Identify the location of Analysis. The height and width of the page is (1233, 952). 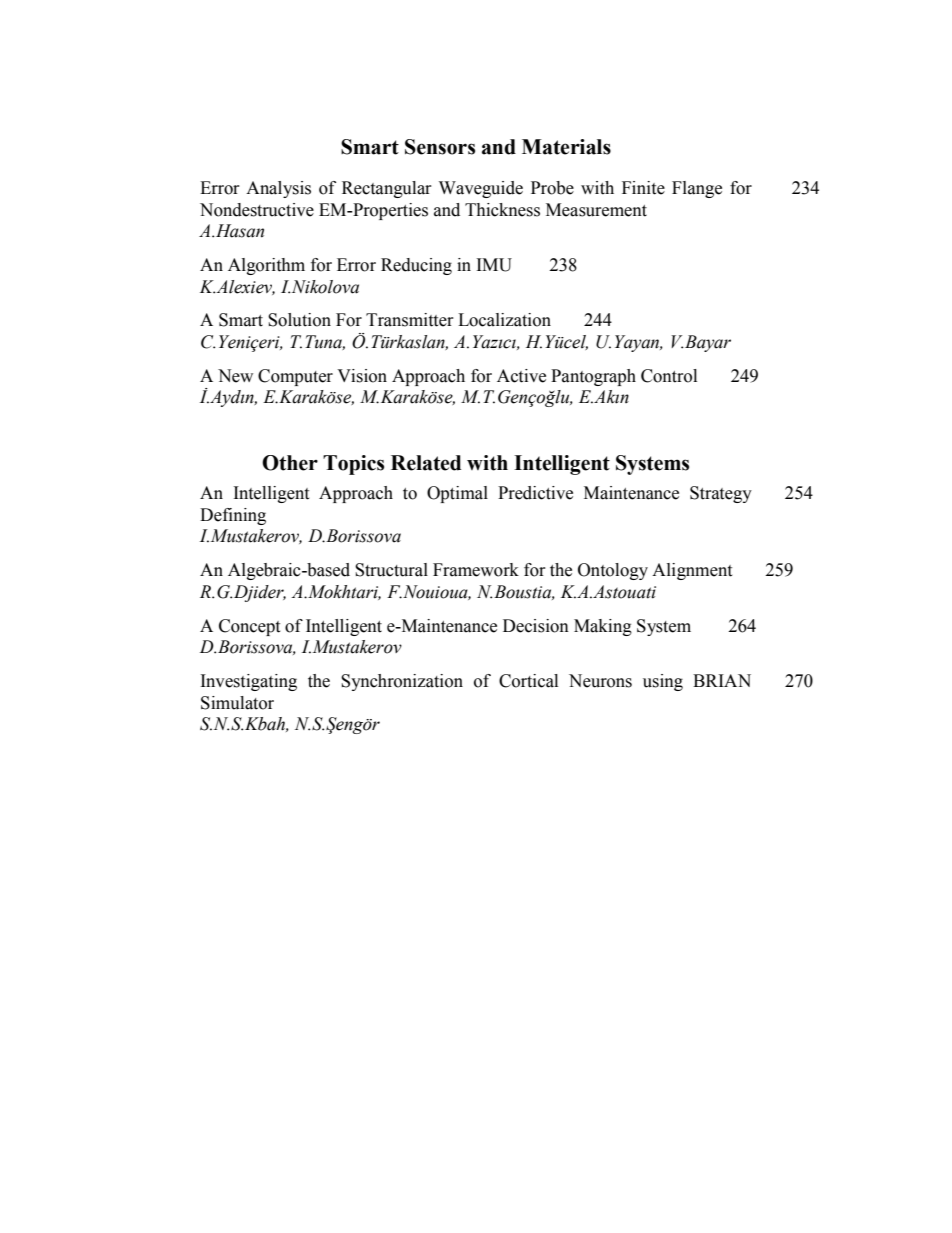
(278, 189).
